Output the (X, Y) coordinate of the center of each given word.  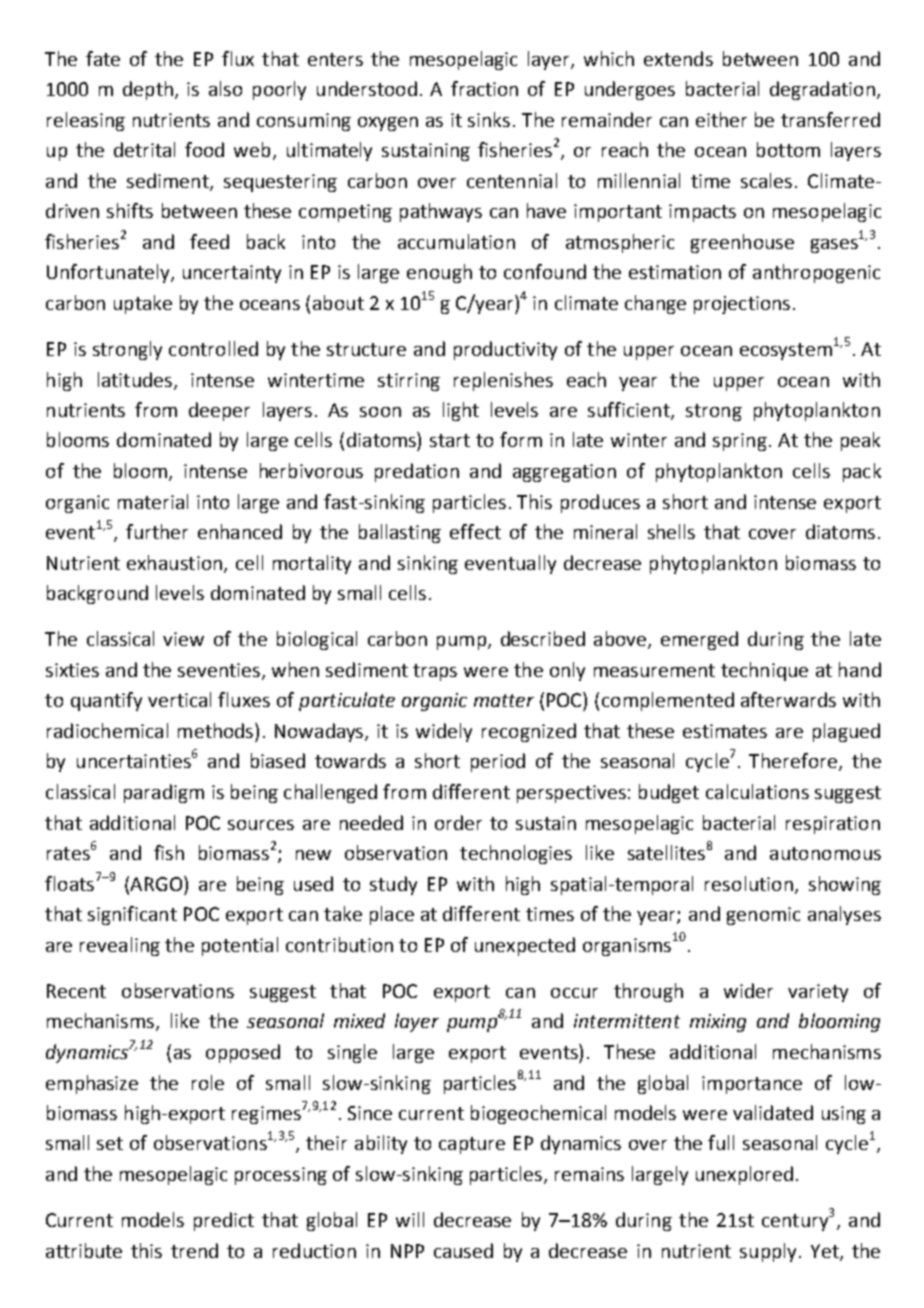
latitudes (135, 379)
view (183, 639)
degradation (822, 90)
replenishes (503, 381)
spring (740, 442)
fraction (484, 88)
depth (148, 90)
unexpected (525, 946)
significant (132, 915)
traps (435, 672)
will (410, 1219)
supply (768, 1252)
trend (194, 1250)
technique (764, 671)
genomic (763, 916)
